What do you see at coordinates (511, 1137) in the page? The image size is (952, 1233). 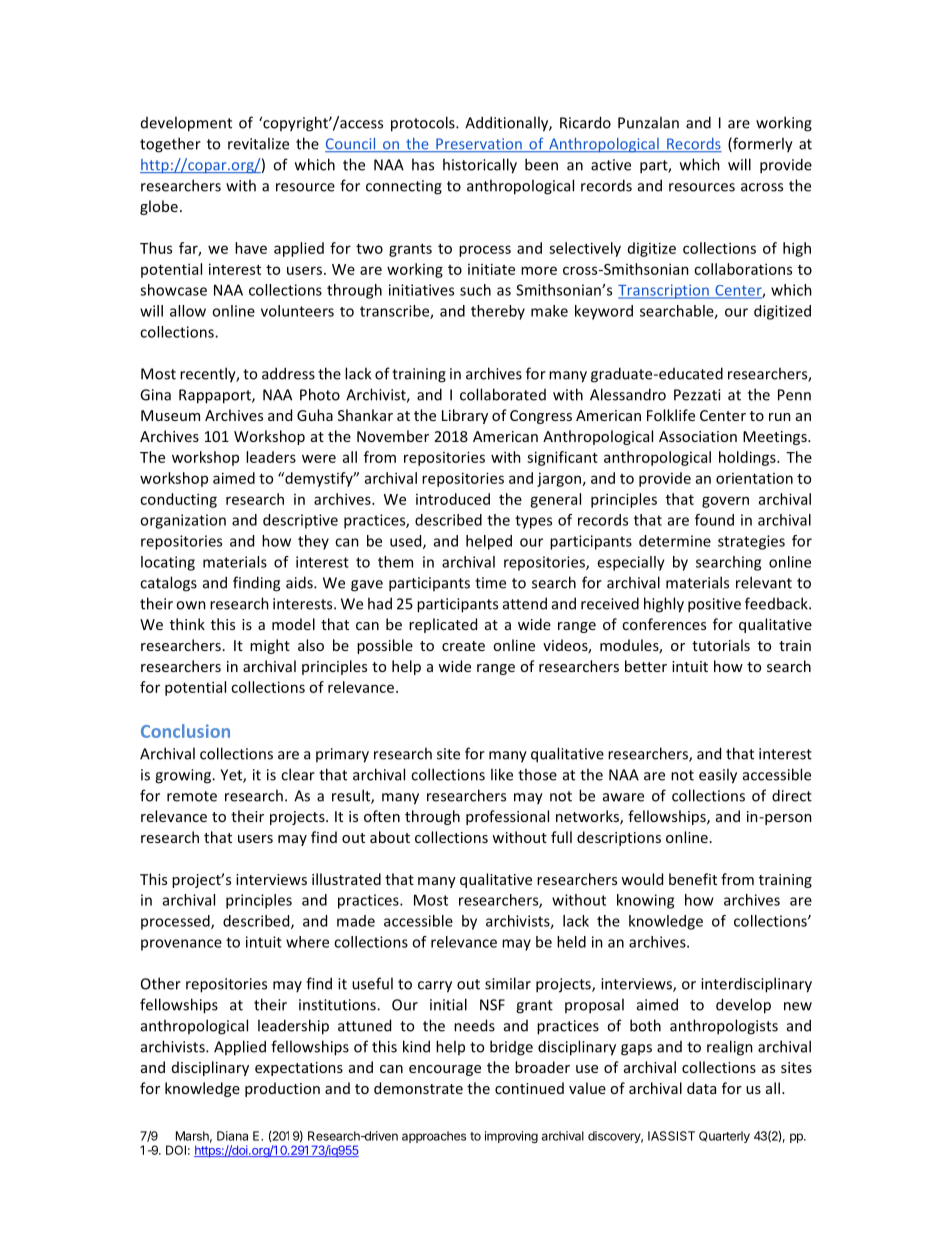 I see `improving` at bounding box center [511, 1137].
